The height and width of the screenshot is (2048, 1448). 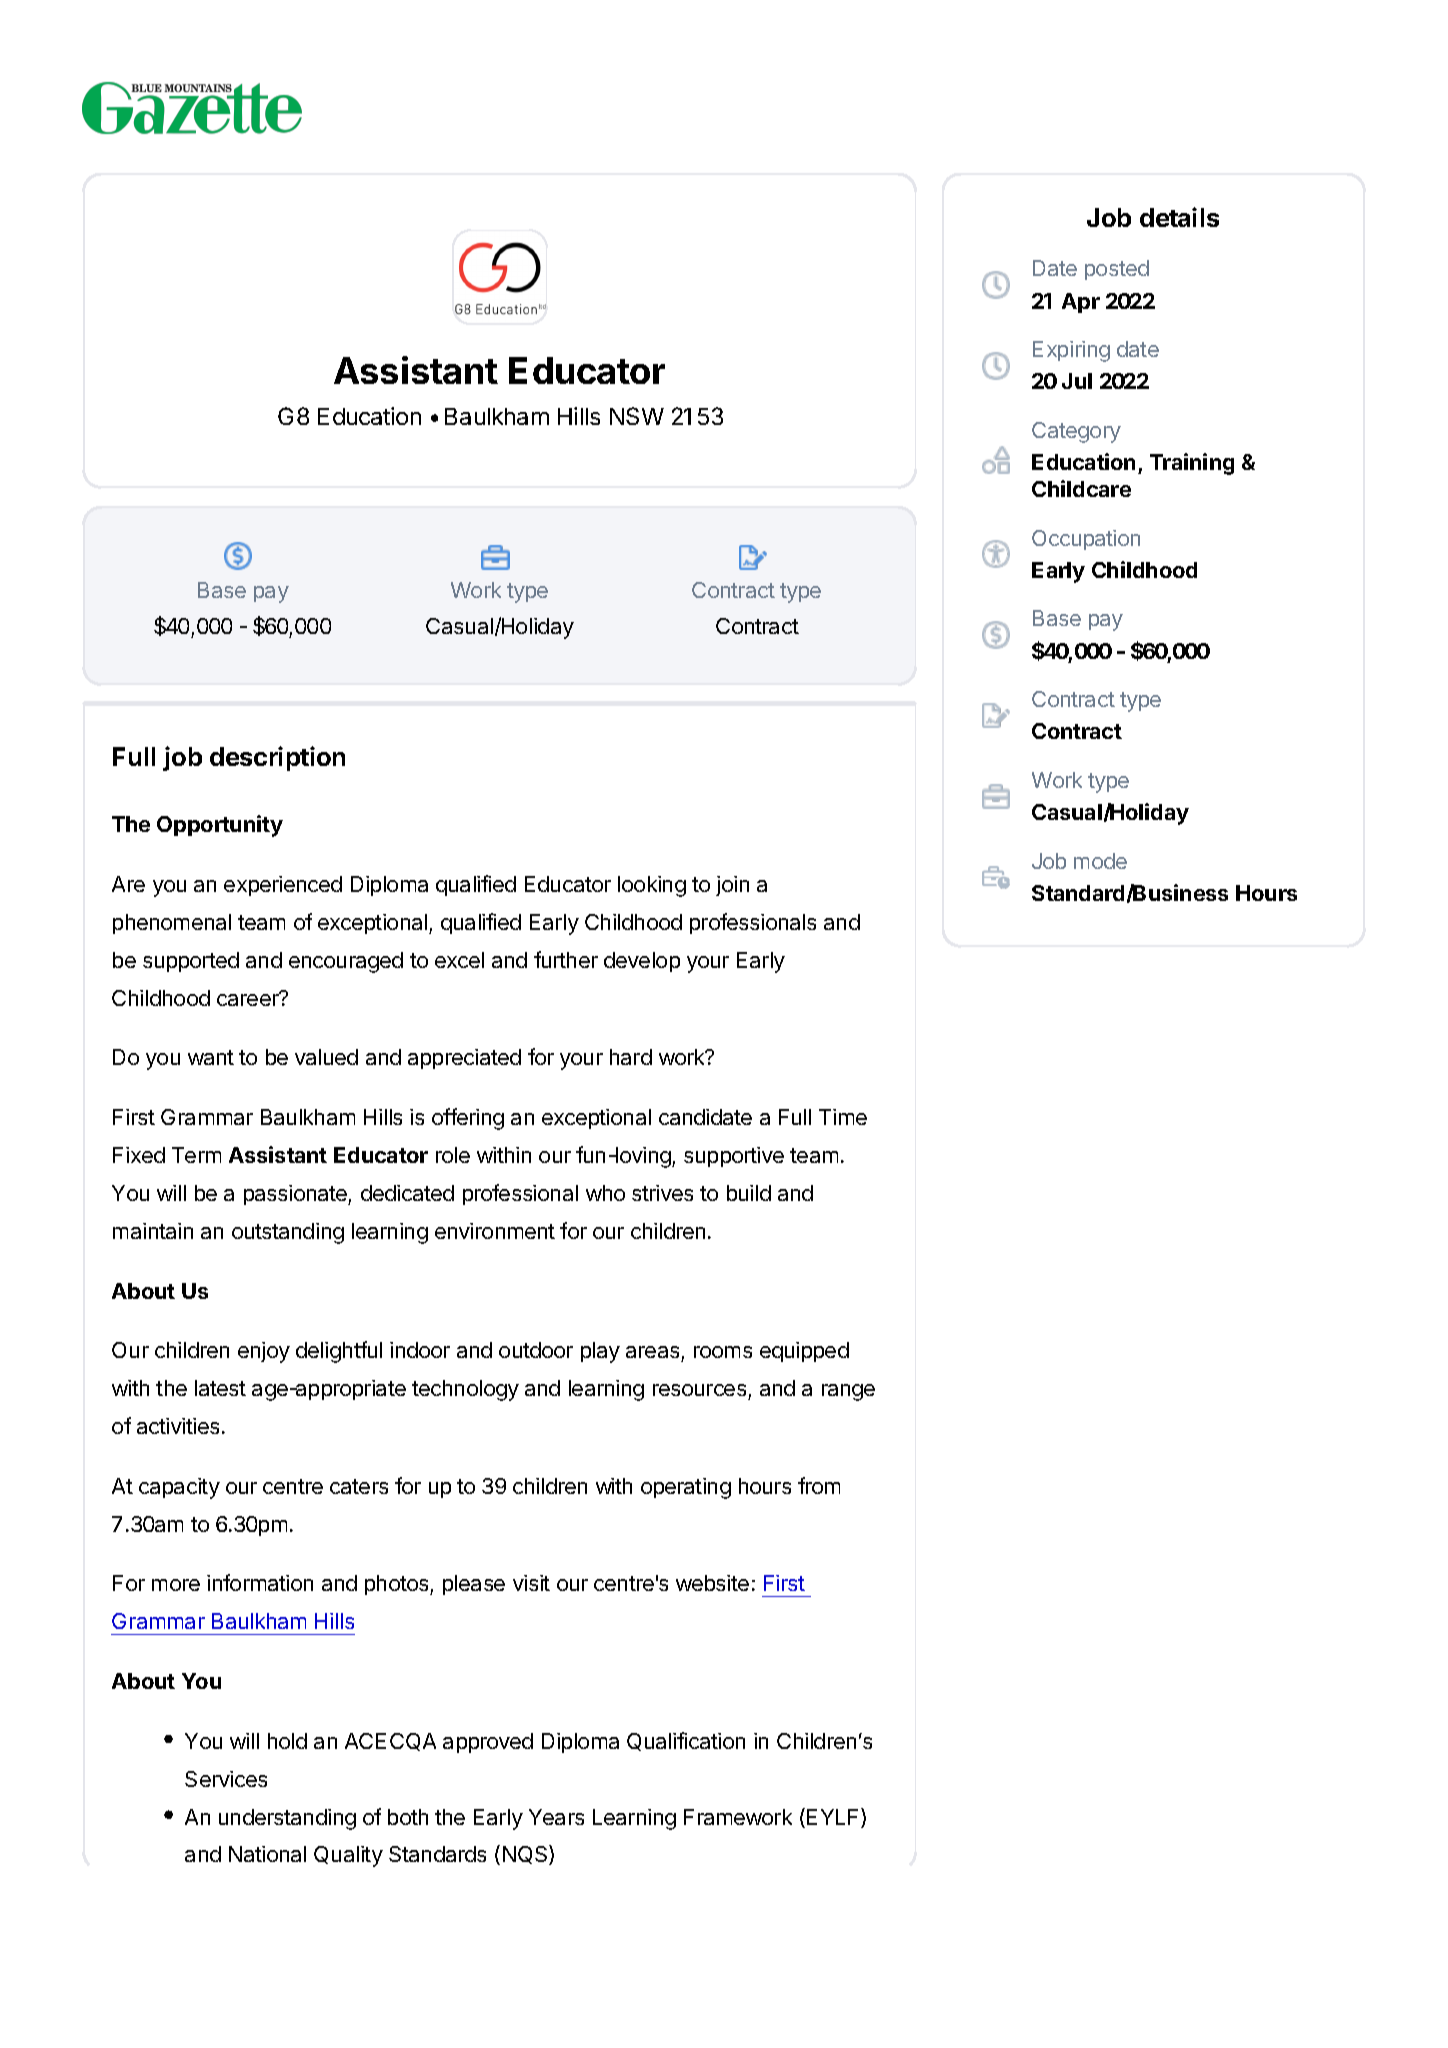 What do you see at coordinates (1100, 861) in the screenshot?
I see `mode` at bounding box center [1100, 861].
